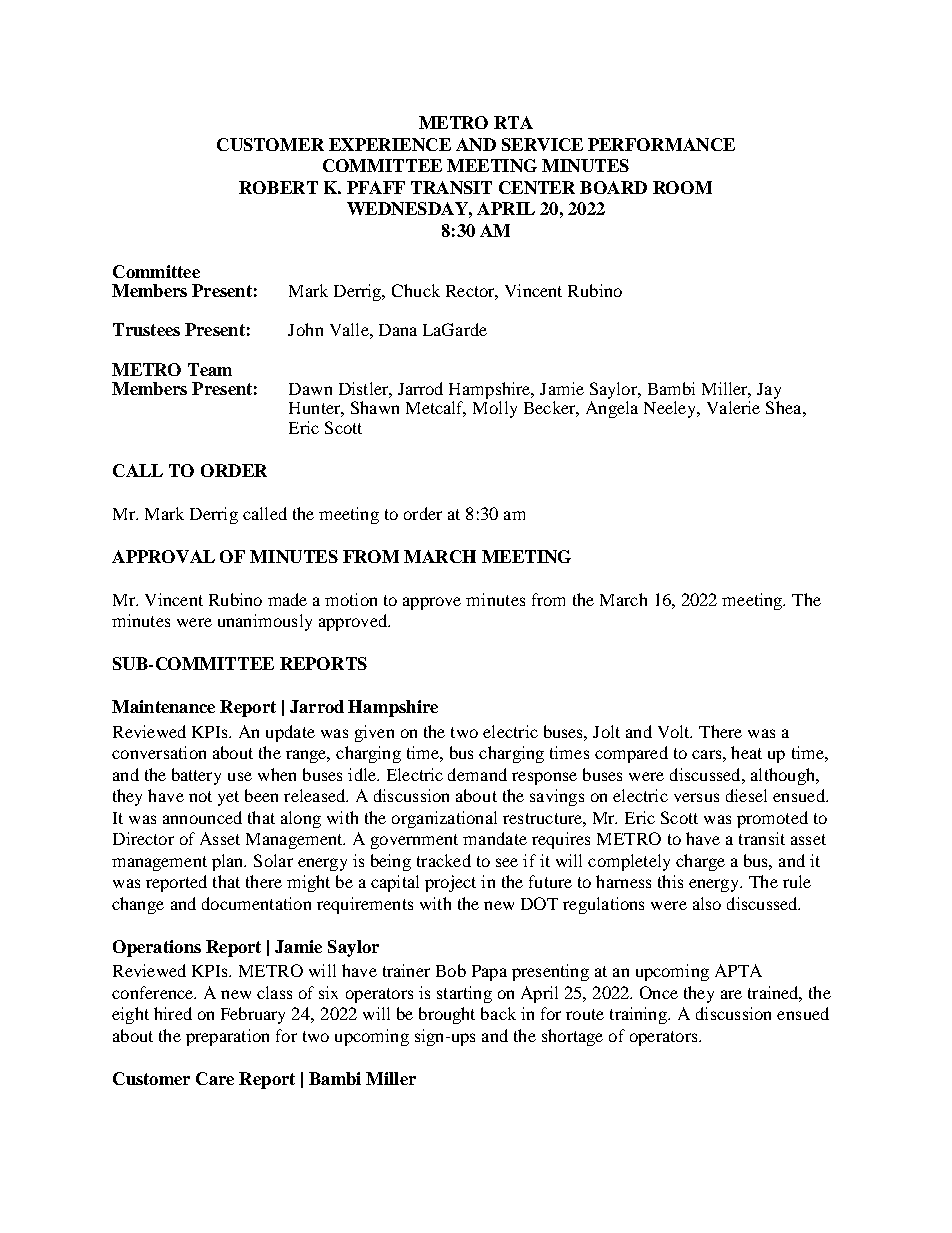 The width and height of the screenshot is (952, 1233). What do you see at coordinates (537, 187) in the screenshot?
I see `CENTER` at bounding box center [537, 187].
